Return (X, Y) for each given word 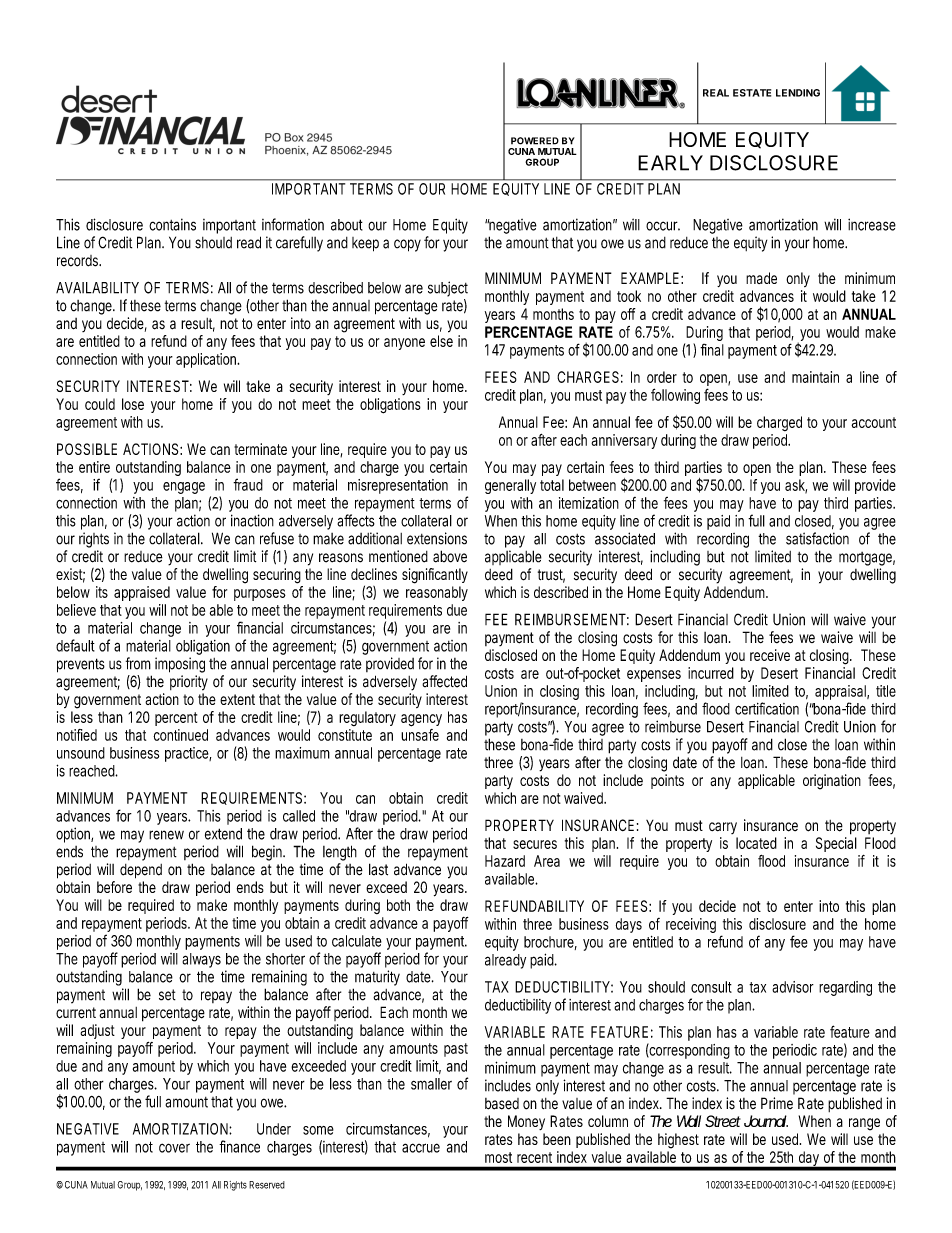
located (756, 843)
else (441, 341)
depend (141, 871)
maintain (815, 377)
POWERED (535, 141)
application (207, 360)
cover (174, 1148)
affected (444, 681)
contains (172, 224)
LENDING (798, 93)
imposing (180, 665)
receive (770, 655)
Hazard (505, 861)
